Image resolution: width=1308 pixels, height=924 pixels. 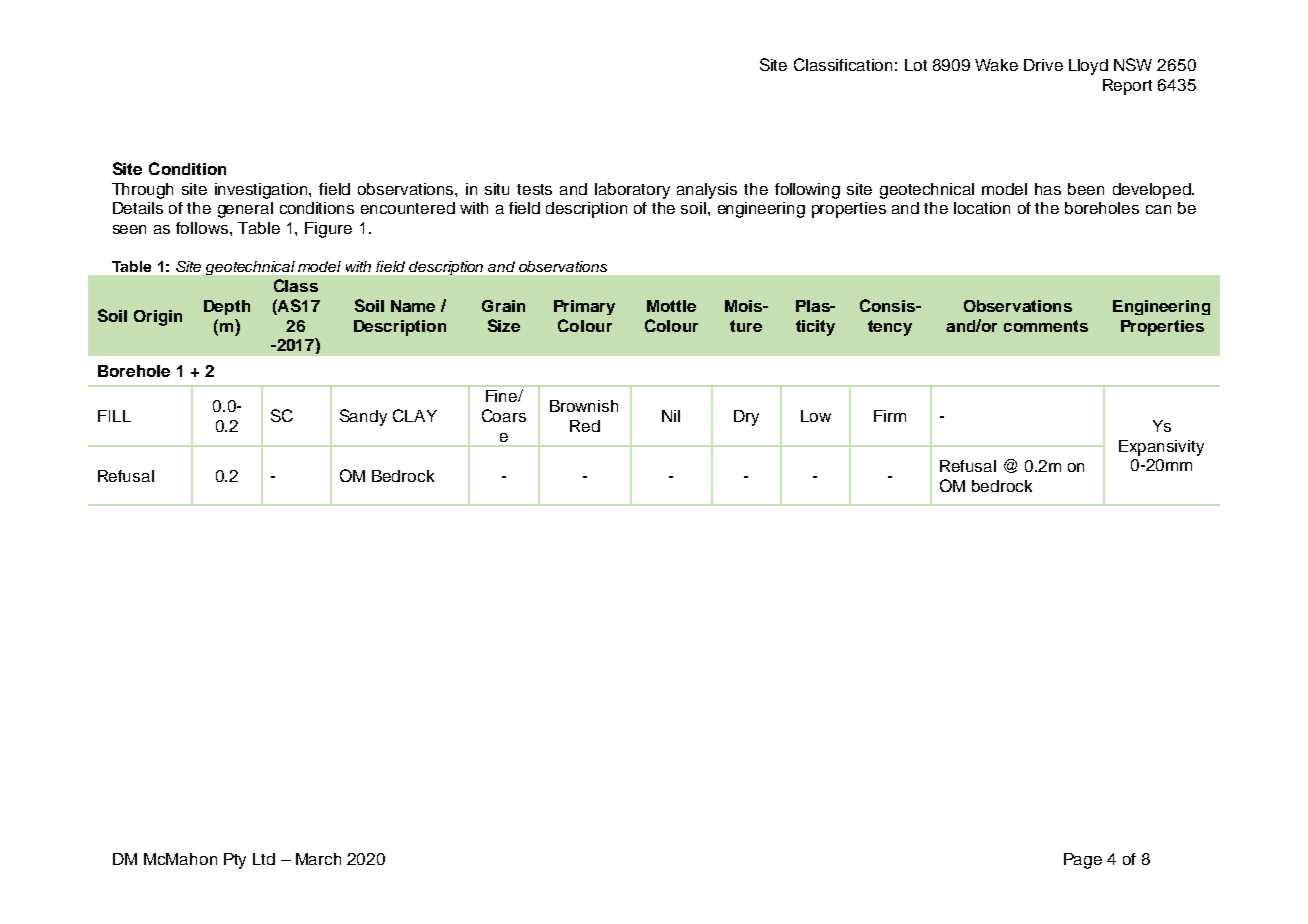 What do you see at coordinates (142, 191) in the page?
I see `Through` at bounding box center [142, 191].
